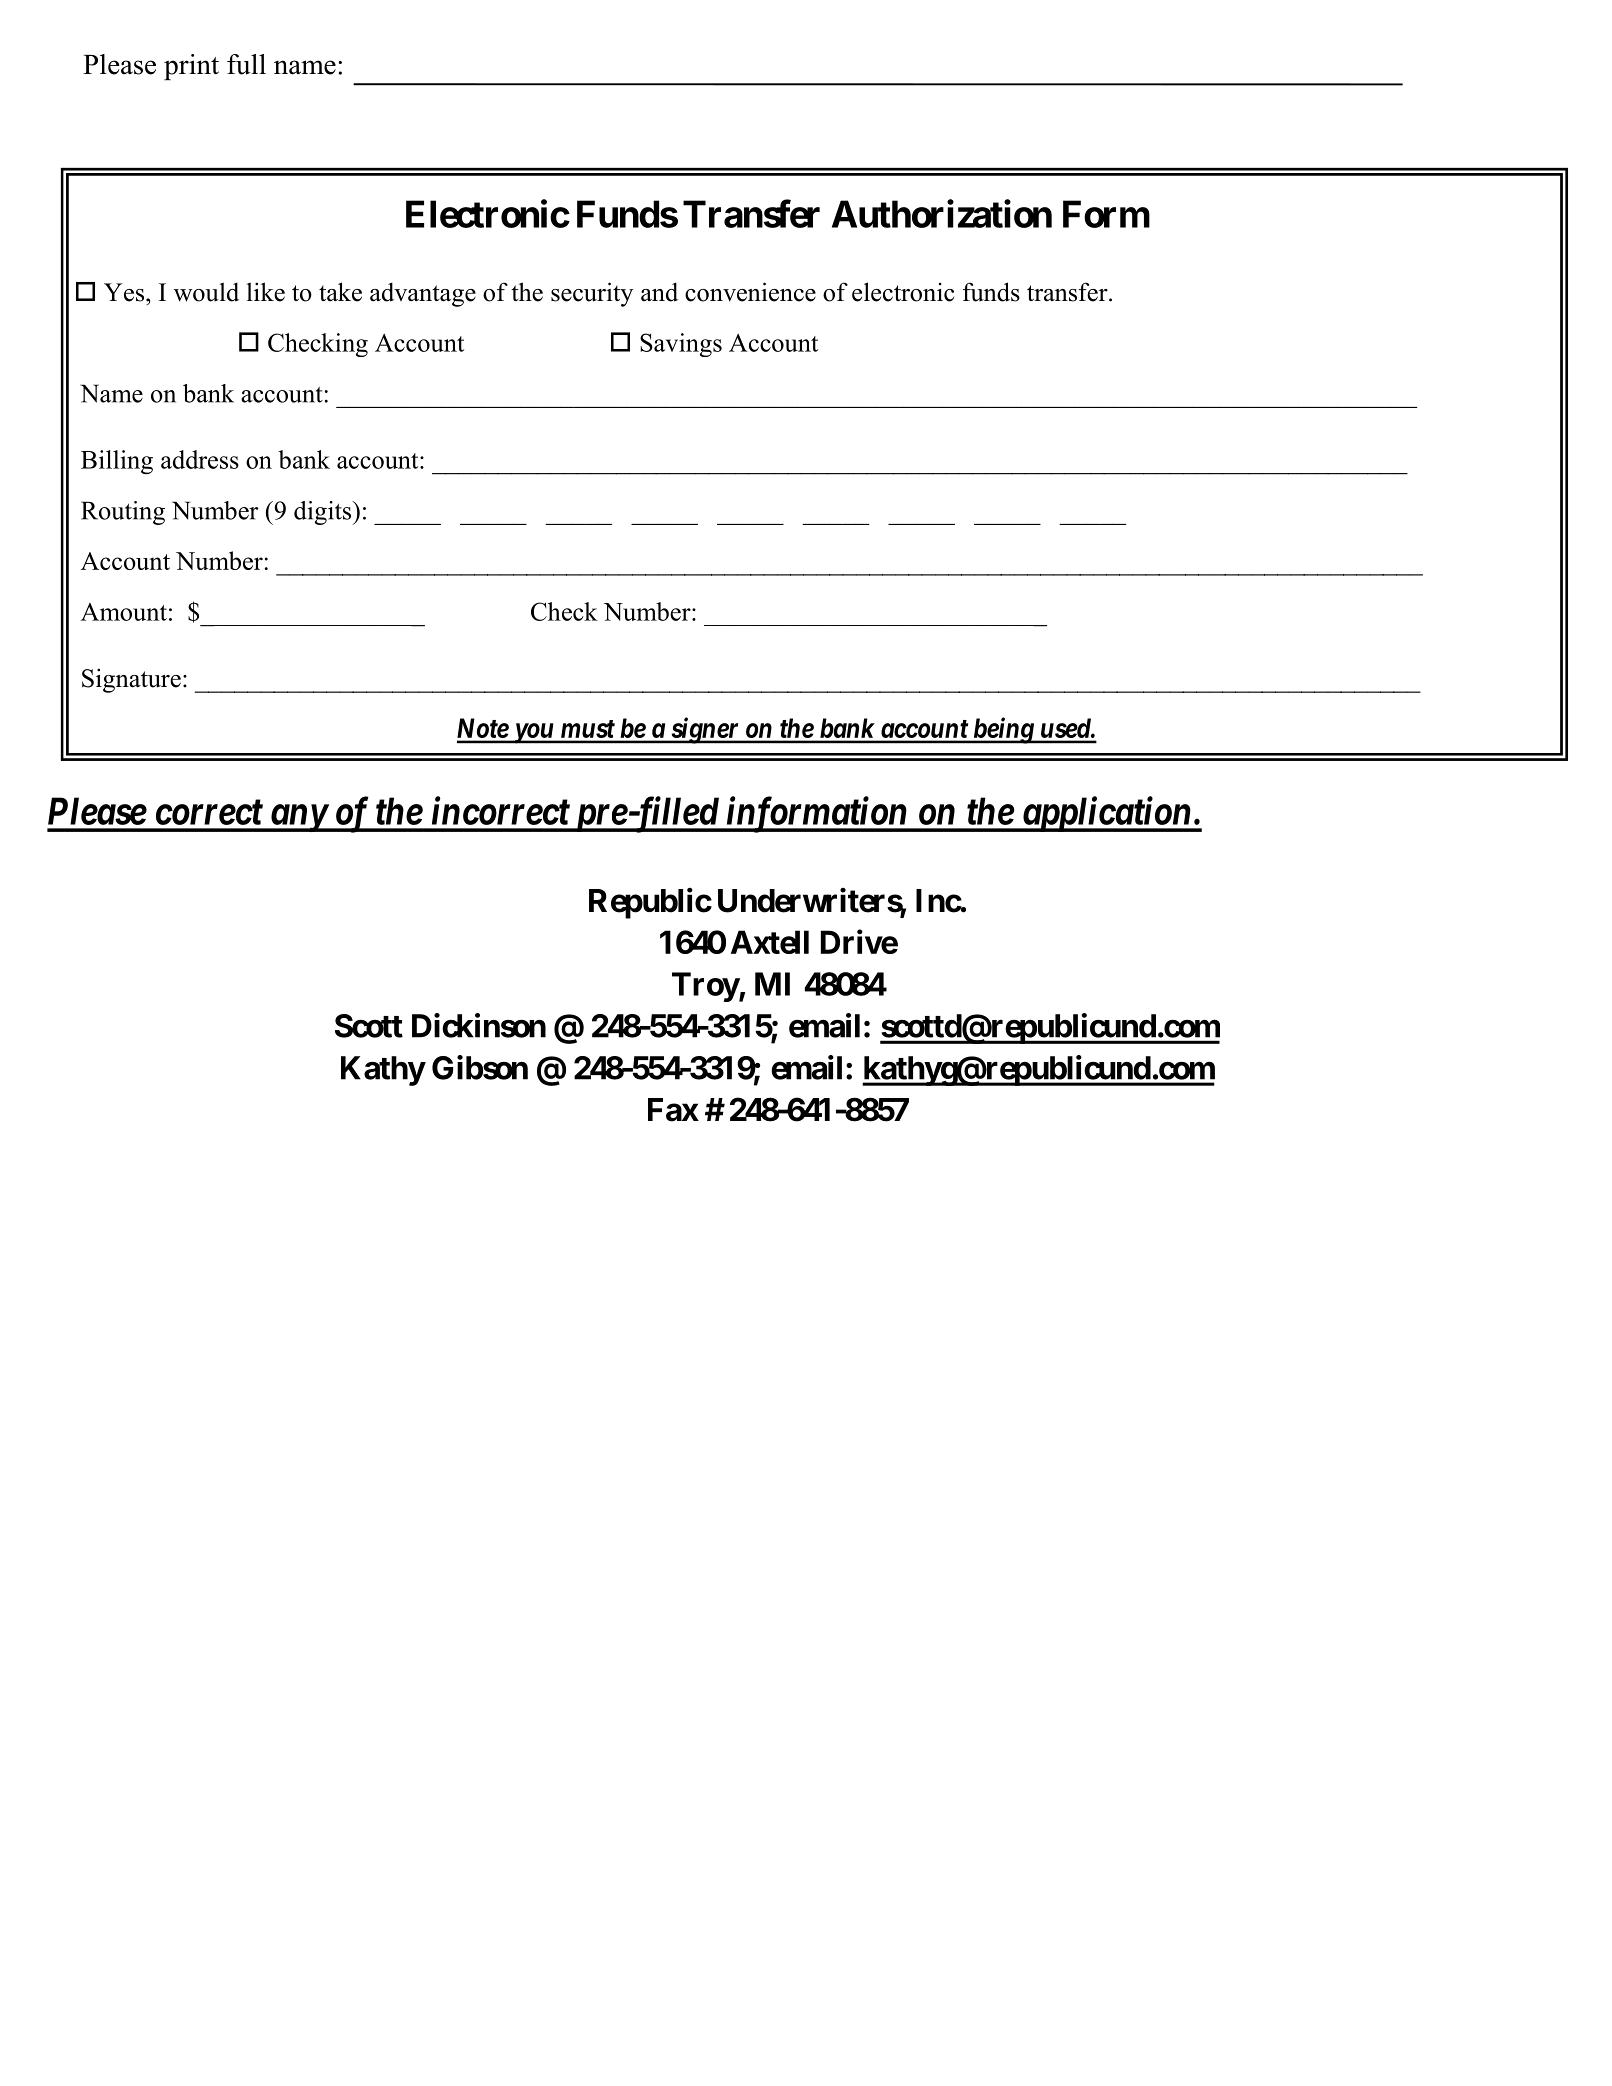  I want to click on and, so click(659, 292).
